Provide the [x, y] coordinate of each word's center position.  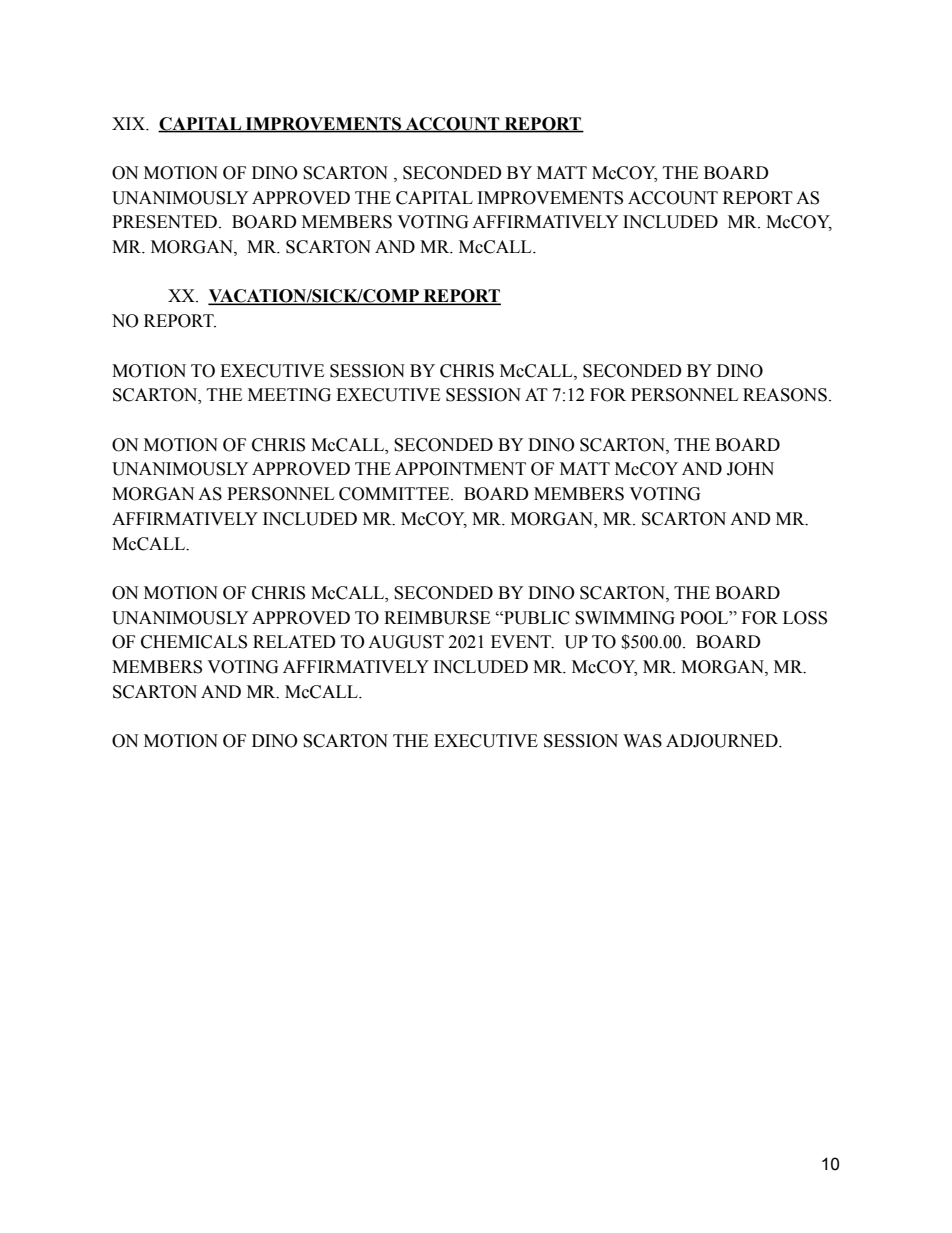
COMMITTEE [395, 494]
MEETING [289, 395]
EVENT [522, 642]
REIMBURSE [437, 618]
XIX [129, 123]
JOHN [750, 469]
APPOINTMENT [460, 469]
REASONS [785, 395]
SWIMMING [625, 618]
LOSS [805, 618]
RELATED [294, 641]
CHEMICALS [194, 642]
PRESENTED [164, 222]
